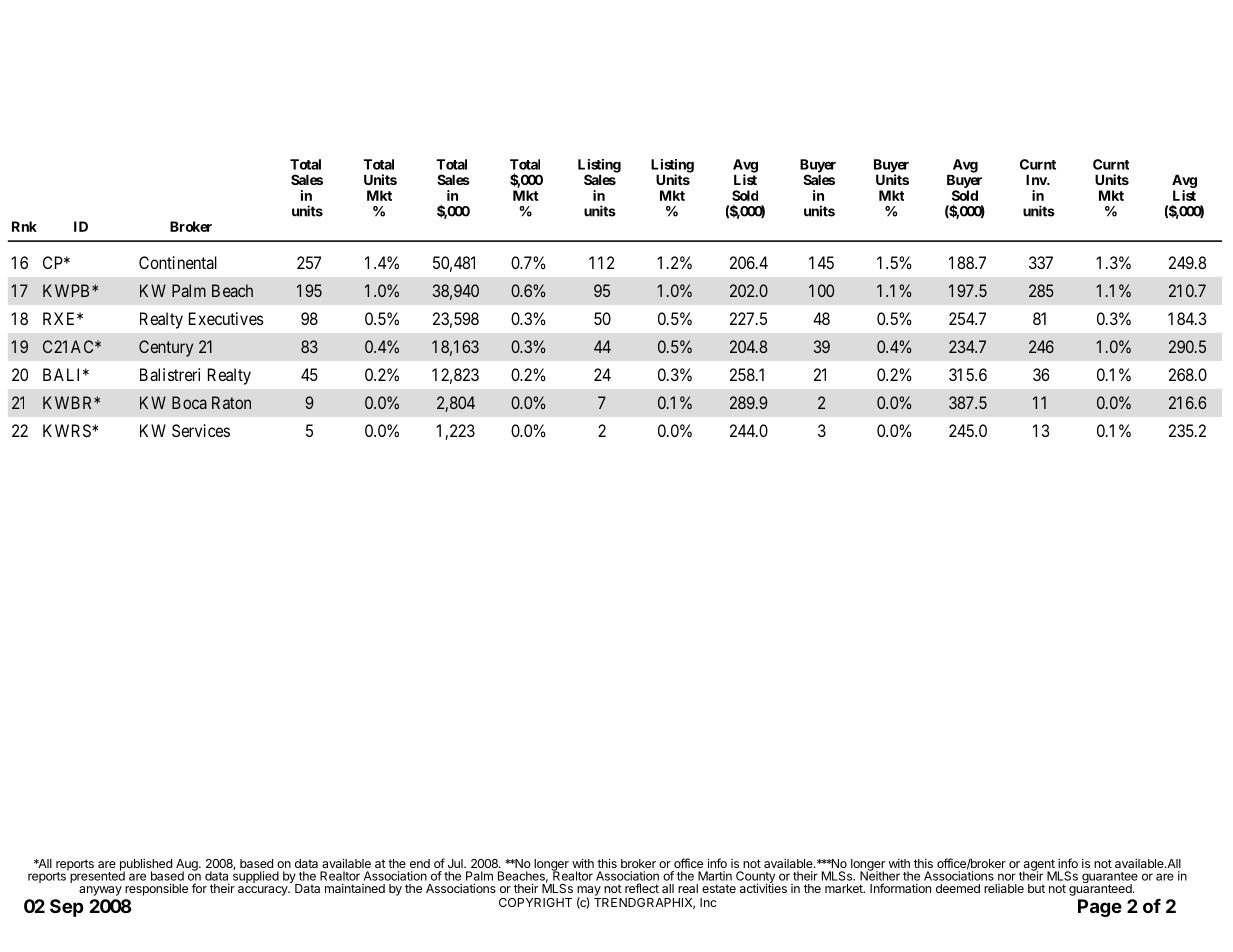  What do you see at coordinates (178, 262) in the screenshot?
I see `Continental` at bounding box center [178, 262].
